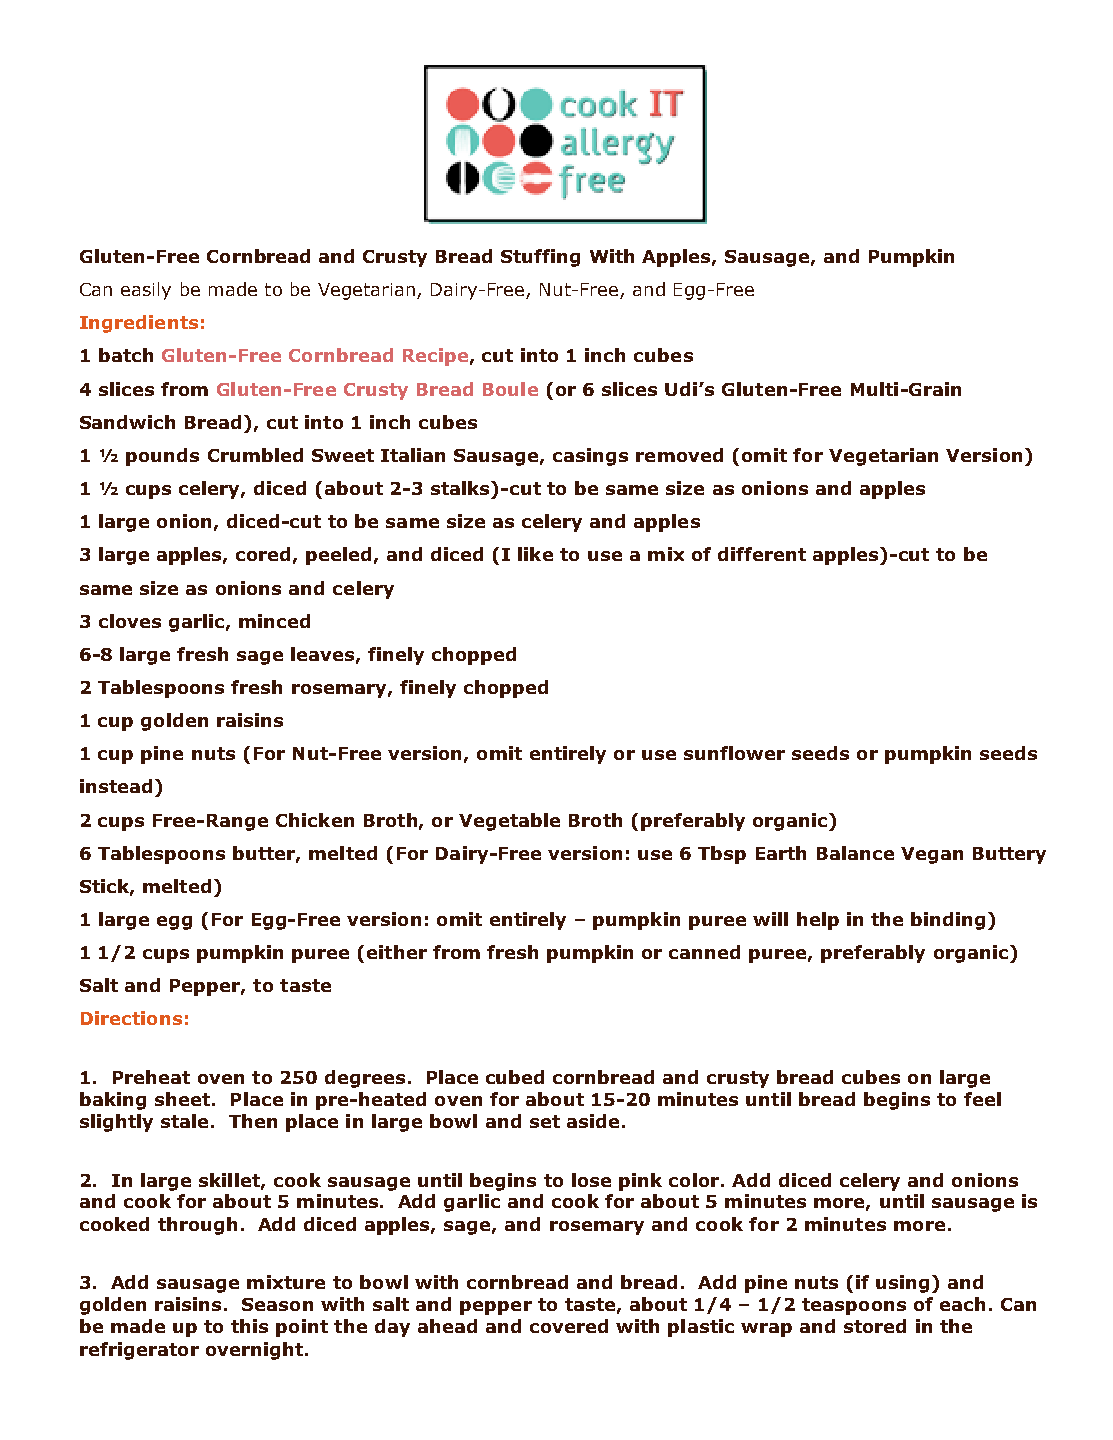 The height and width of the screenshot is (1440, 1113). Describe the element at coordinates (569, 1326) in the screenshot. I see `covered` at that location.
